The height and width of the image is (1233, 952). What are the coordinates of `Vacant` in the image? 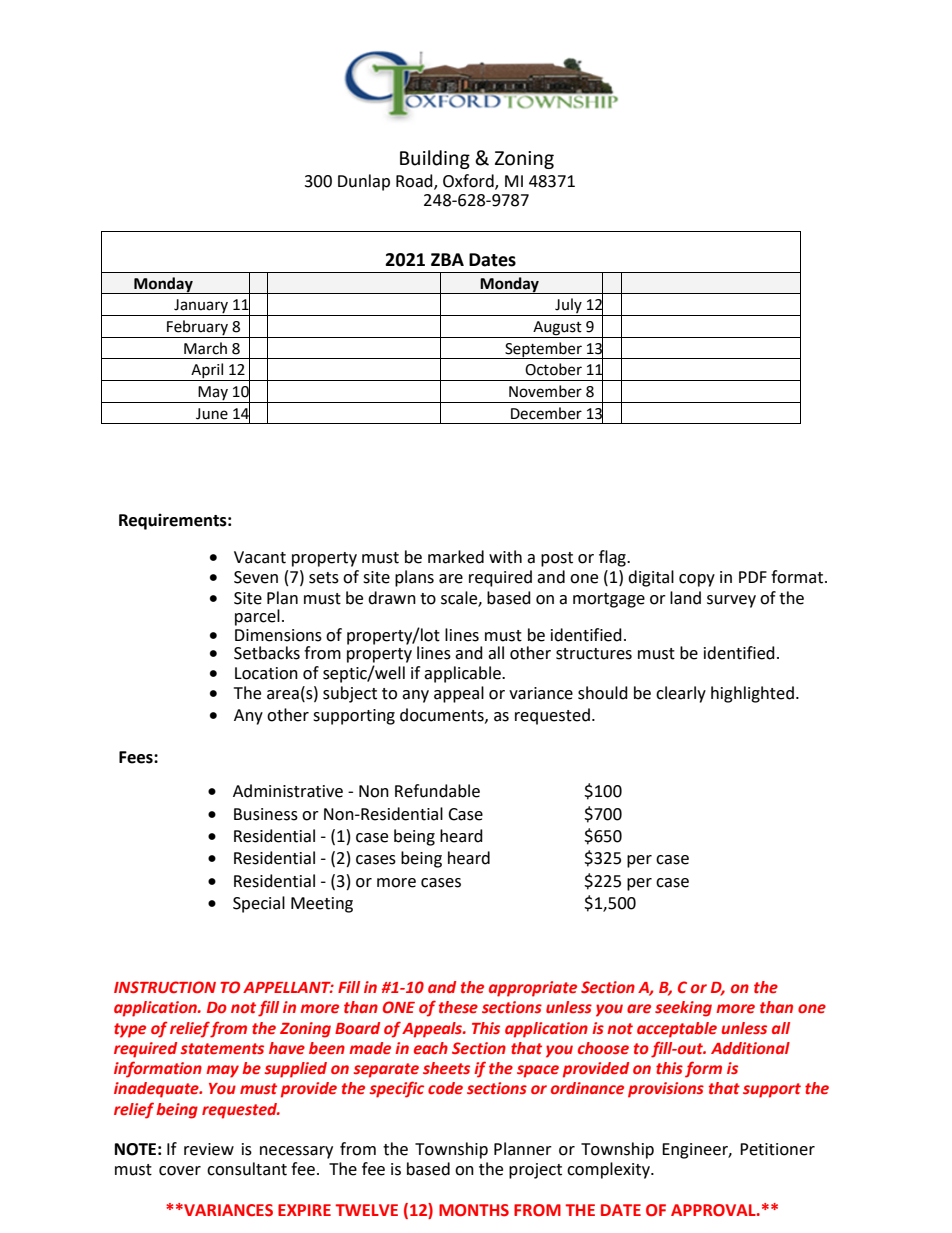 It's located at (260, 557).
